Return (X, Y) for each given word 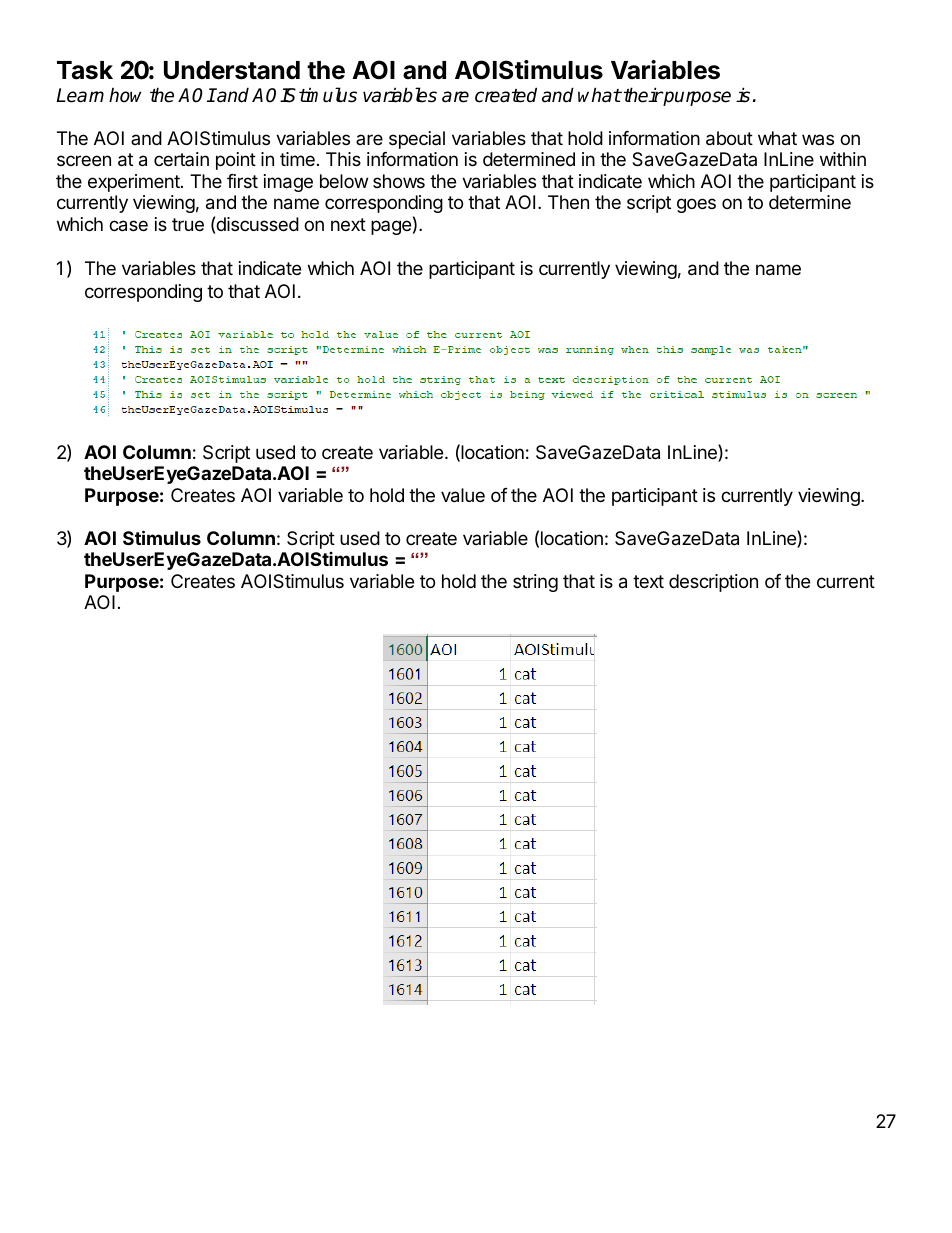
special (417, 140)
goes (696, 205)
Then (568, 202)
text (648, 581)
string (535, 583)
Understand (232, 70)
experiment (135, 183)
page (391, 227)
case (128, 226)
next (348, 224)
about (729, 138)
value (463, 495)
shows (399, 181)
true (188, 224)
